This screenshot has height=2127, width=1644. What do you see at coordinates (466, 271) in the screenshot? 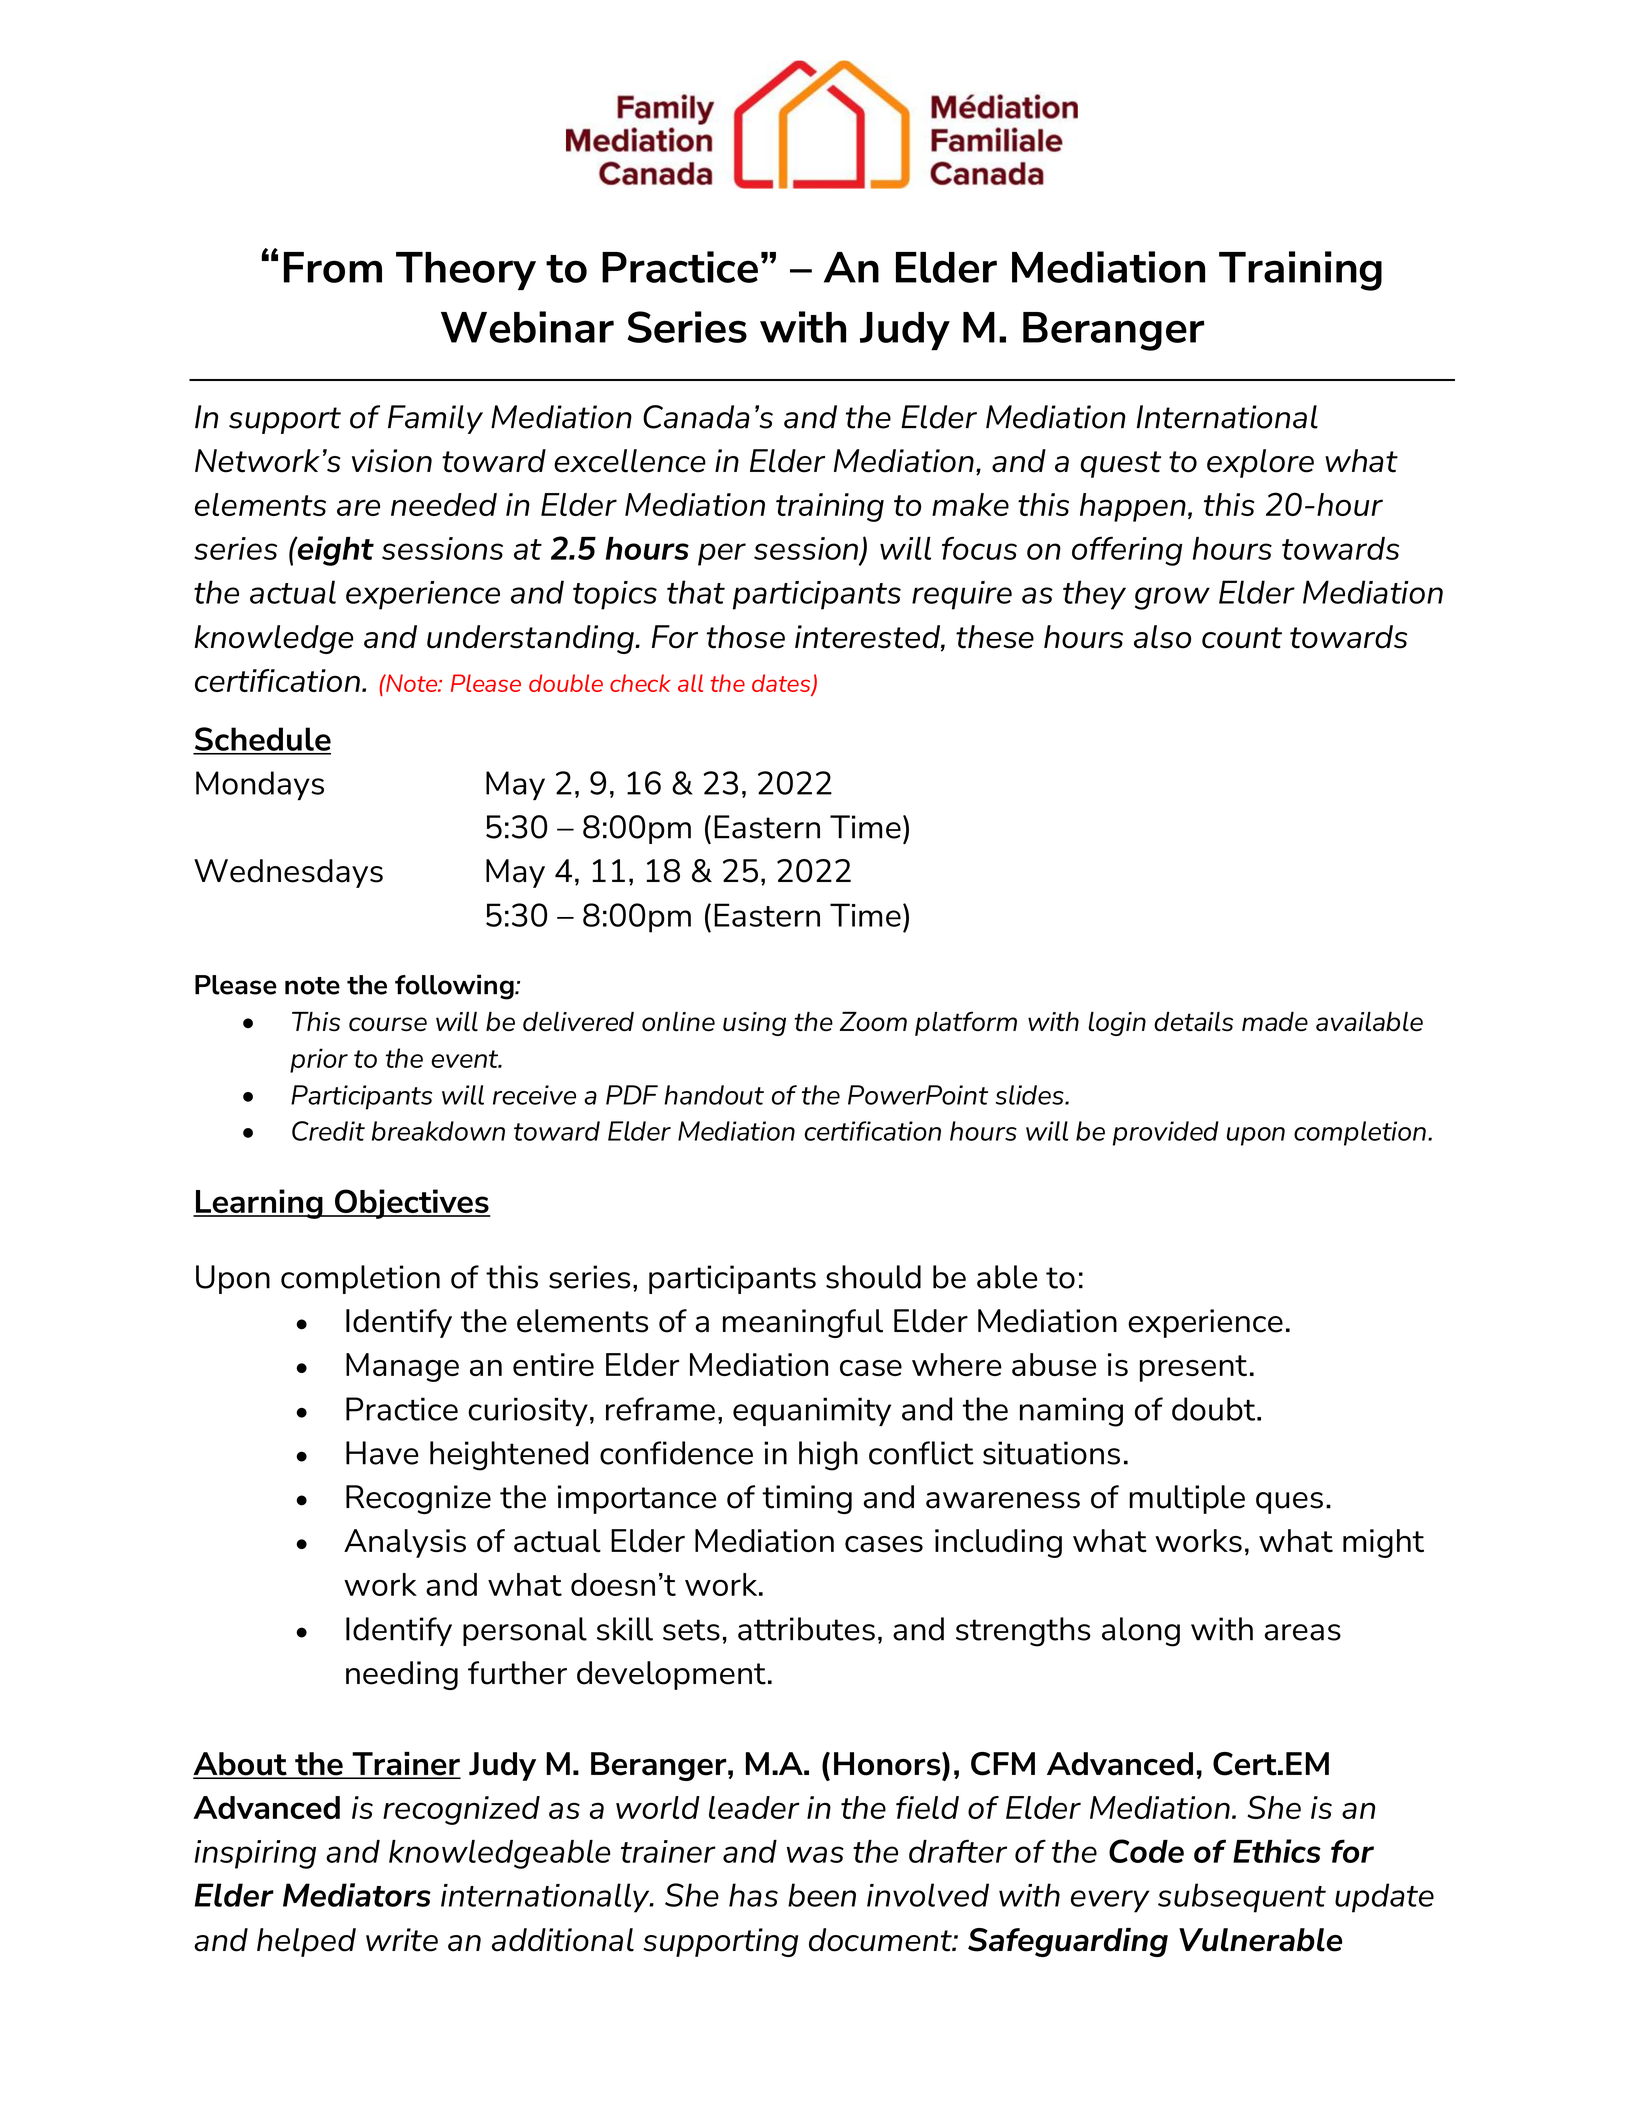
I see `Theory` at bounding box center [466, 271].
